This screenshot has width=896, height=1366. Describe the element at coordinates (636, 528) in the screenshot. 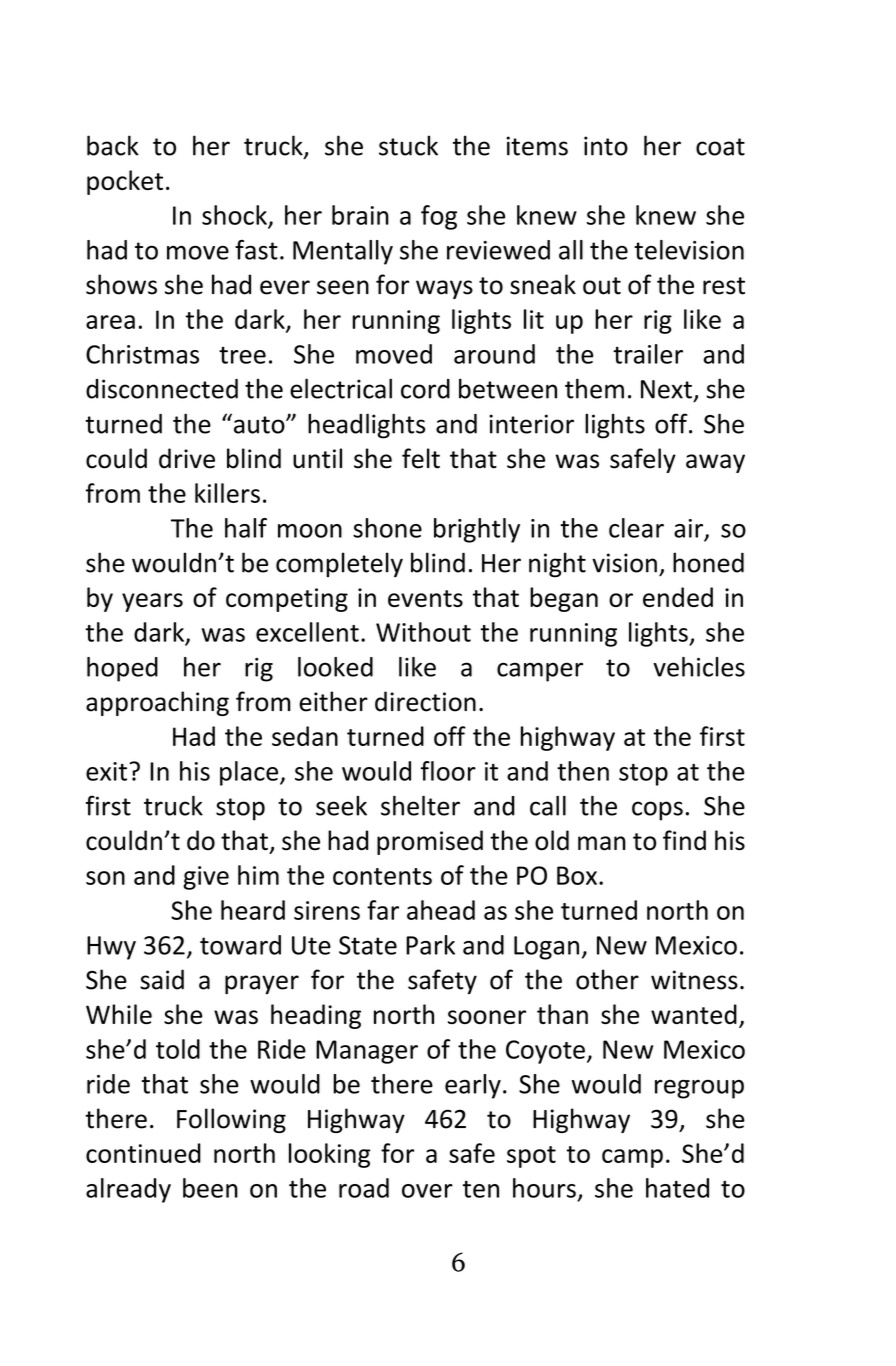

I see `clear` at that location.
